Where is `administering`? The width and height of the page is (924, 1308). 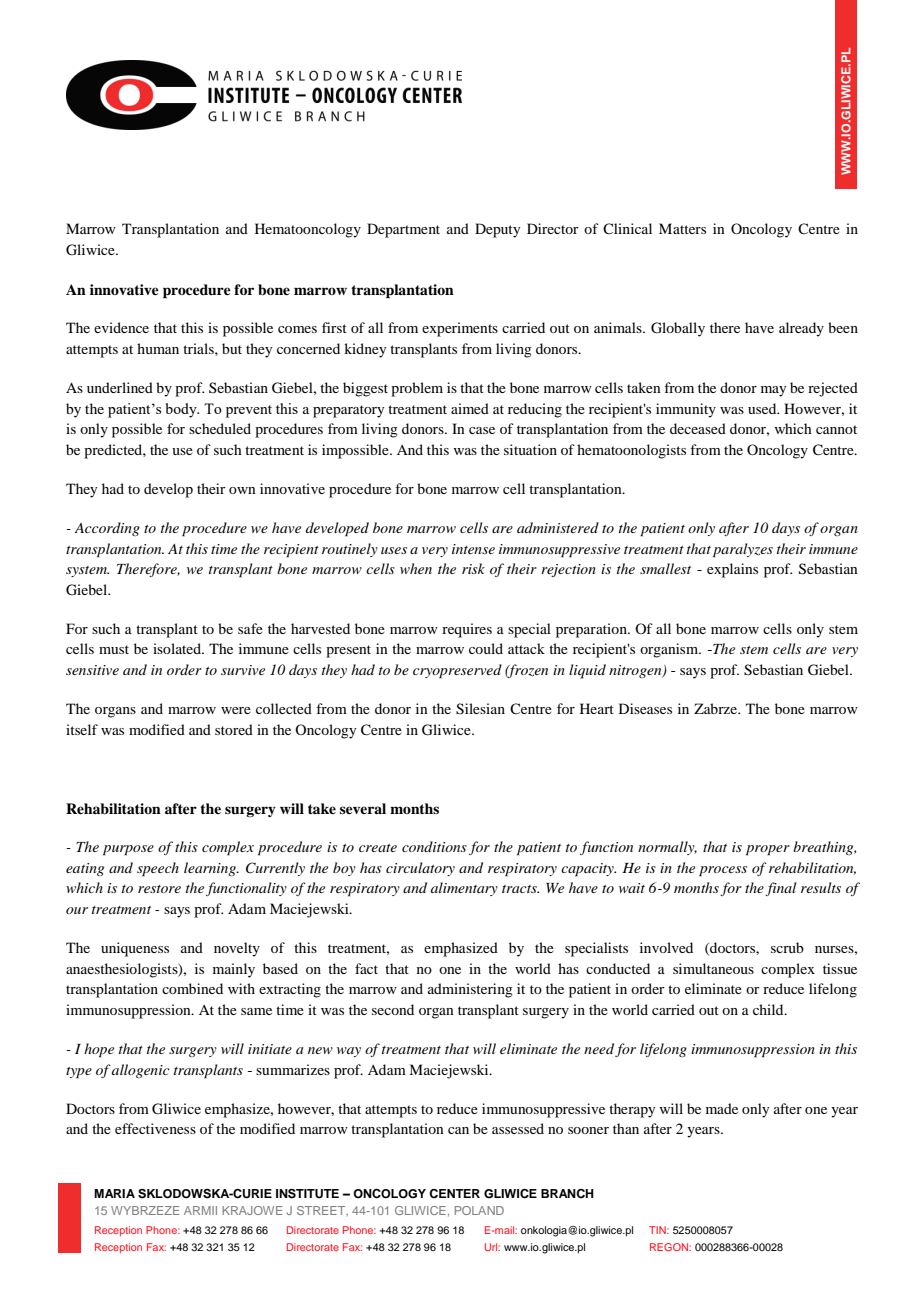
administering is located at coordinates (470, 990).
